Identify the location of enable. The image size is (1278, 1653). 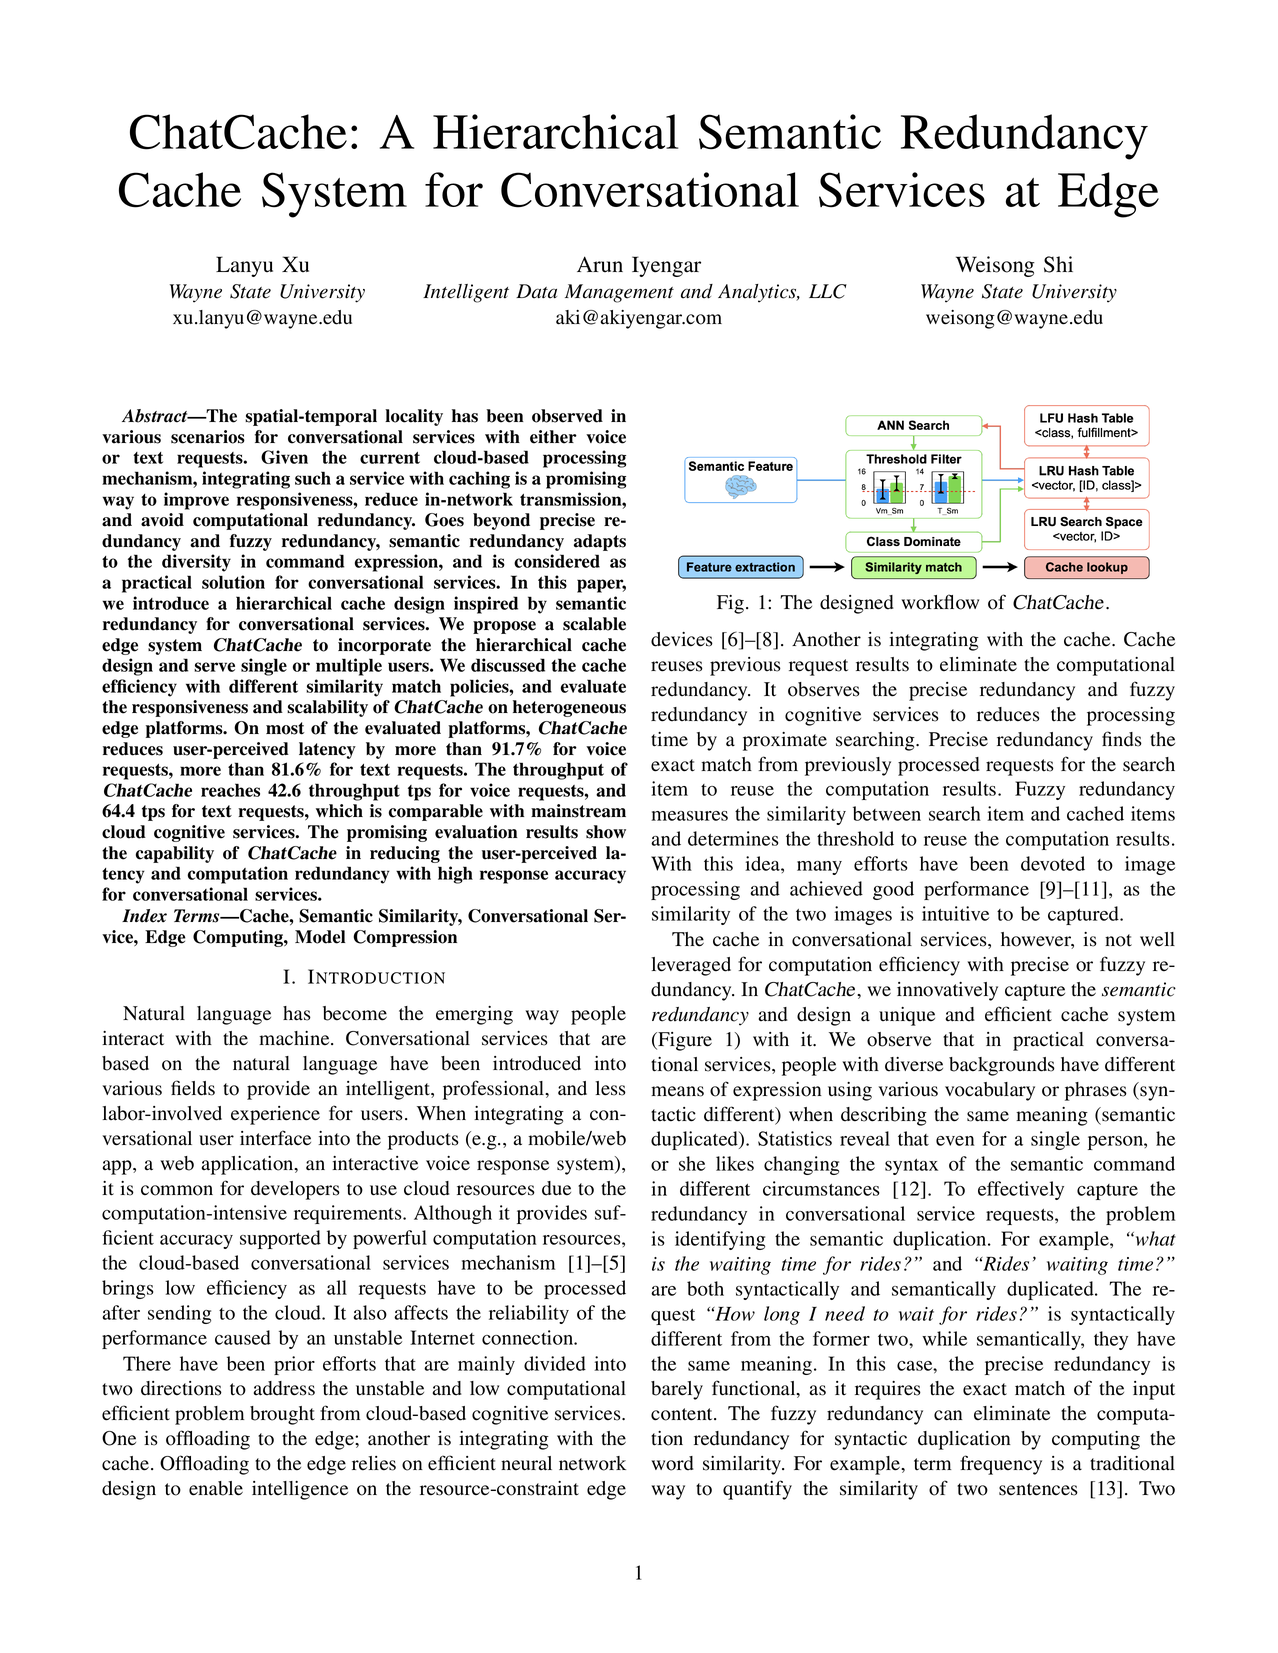
(216, 1488).
